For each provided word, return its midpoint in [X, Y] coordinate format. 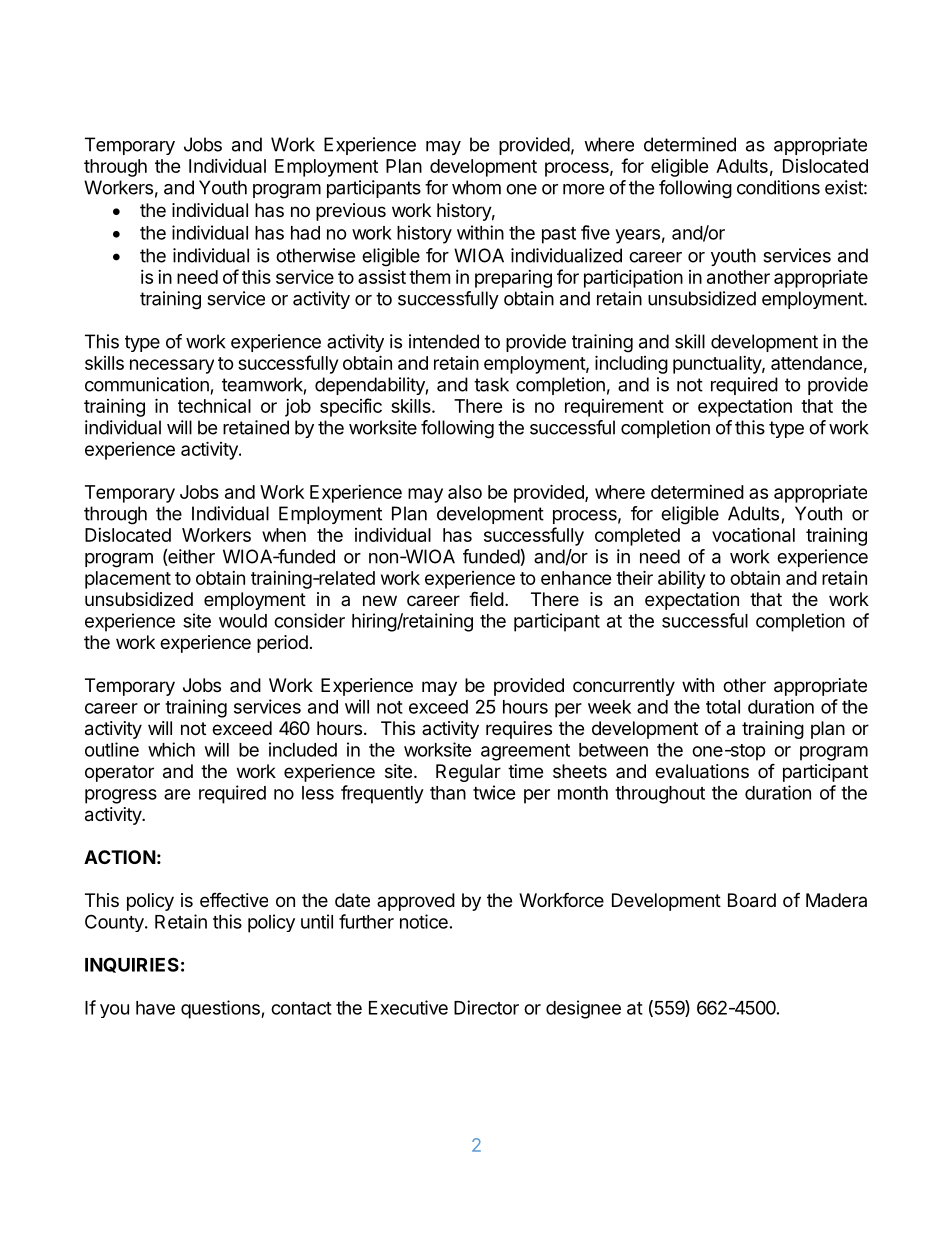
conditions [778, 187]
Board [752, 900]
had [305, 233]
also [465, 492]
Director [486, 1007]
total [723, 707]
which [171, 749]
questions [221, 1009]
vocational [753, 534]
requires [519, 730]
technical [214, 405]
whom [476, 187]
